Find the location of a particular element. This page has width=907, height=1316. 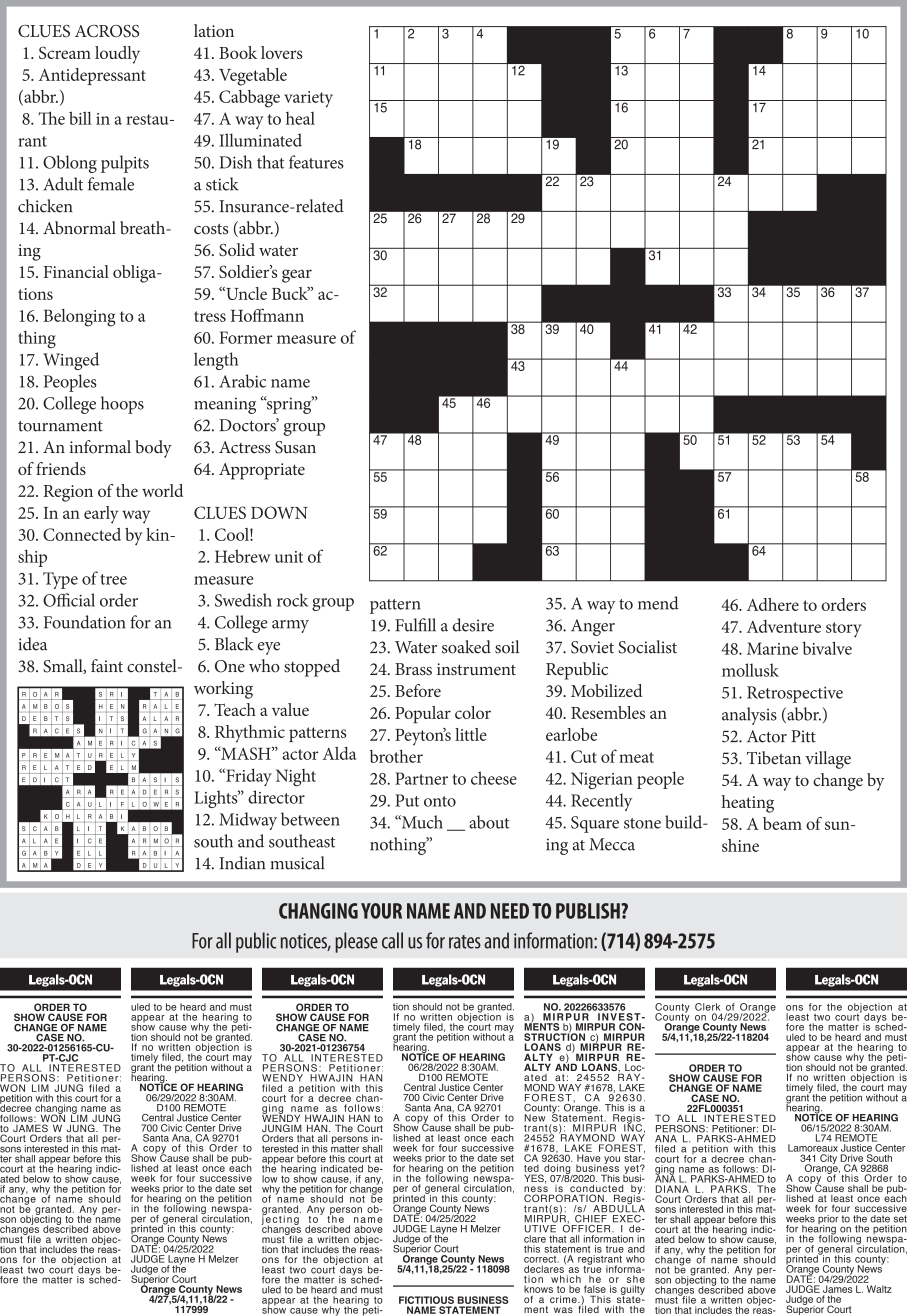

PUBLISH is located at coordinates (589, 911).
